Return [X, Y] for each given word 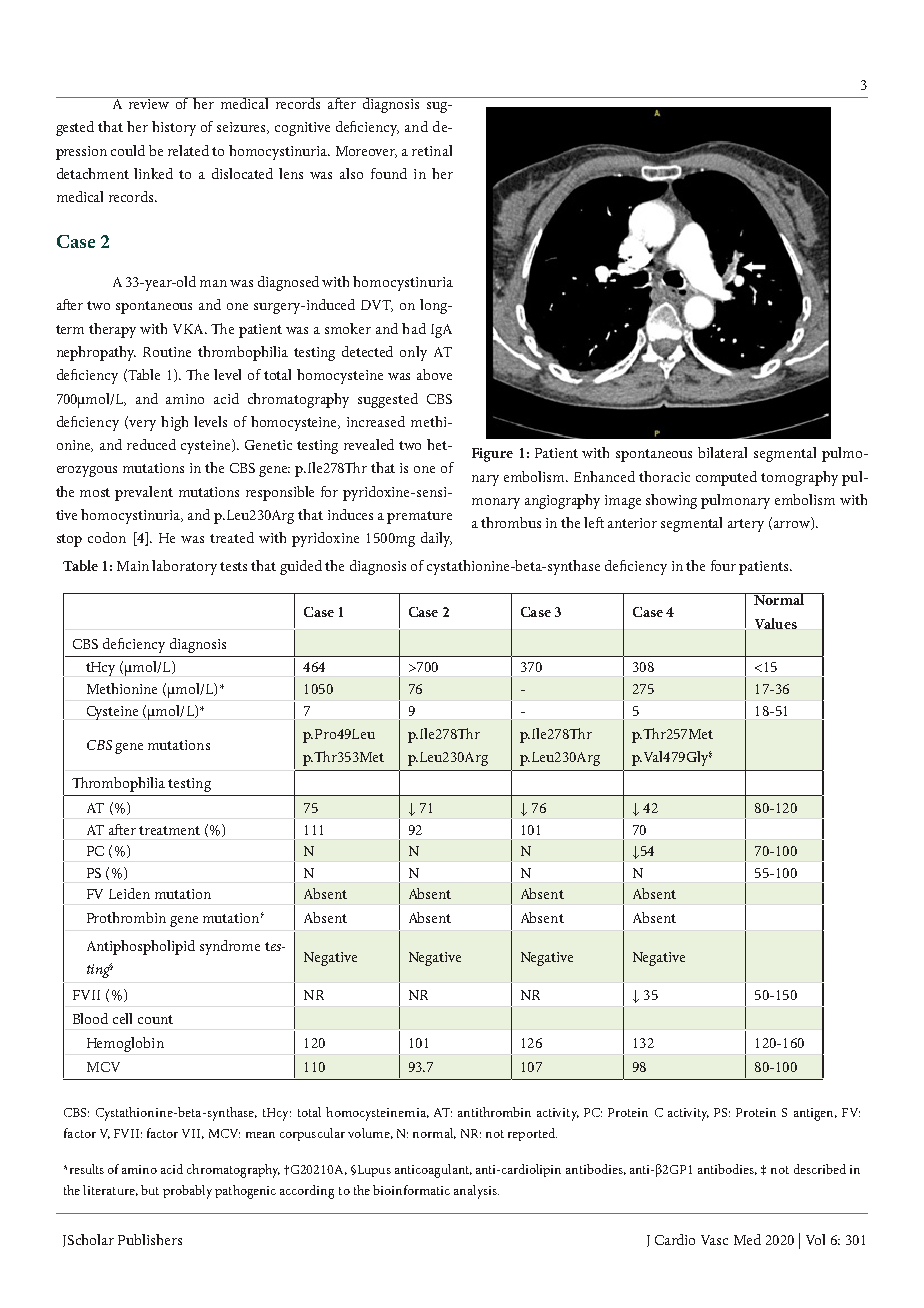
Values [776, 623]
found [389, 173]
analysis [476, 1192]
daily [436, 539]
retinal [432, 150]
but [150, 1190]
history [174, 128]
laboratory [184, 567]
